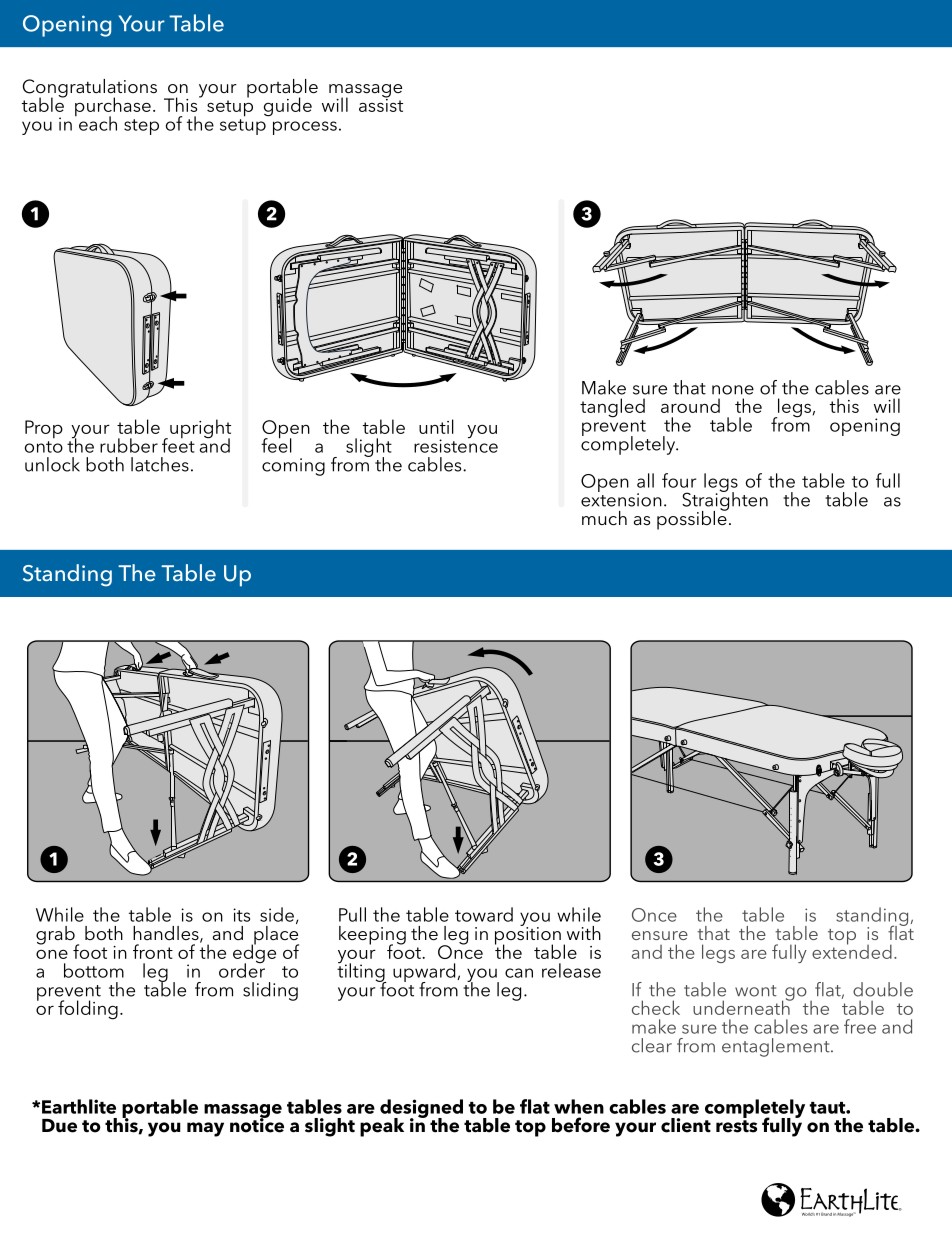 Image resolution: width=952 pixels, height=1233 pixels. I want to click on possible, so click(693, 519).
